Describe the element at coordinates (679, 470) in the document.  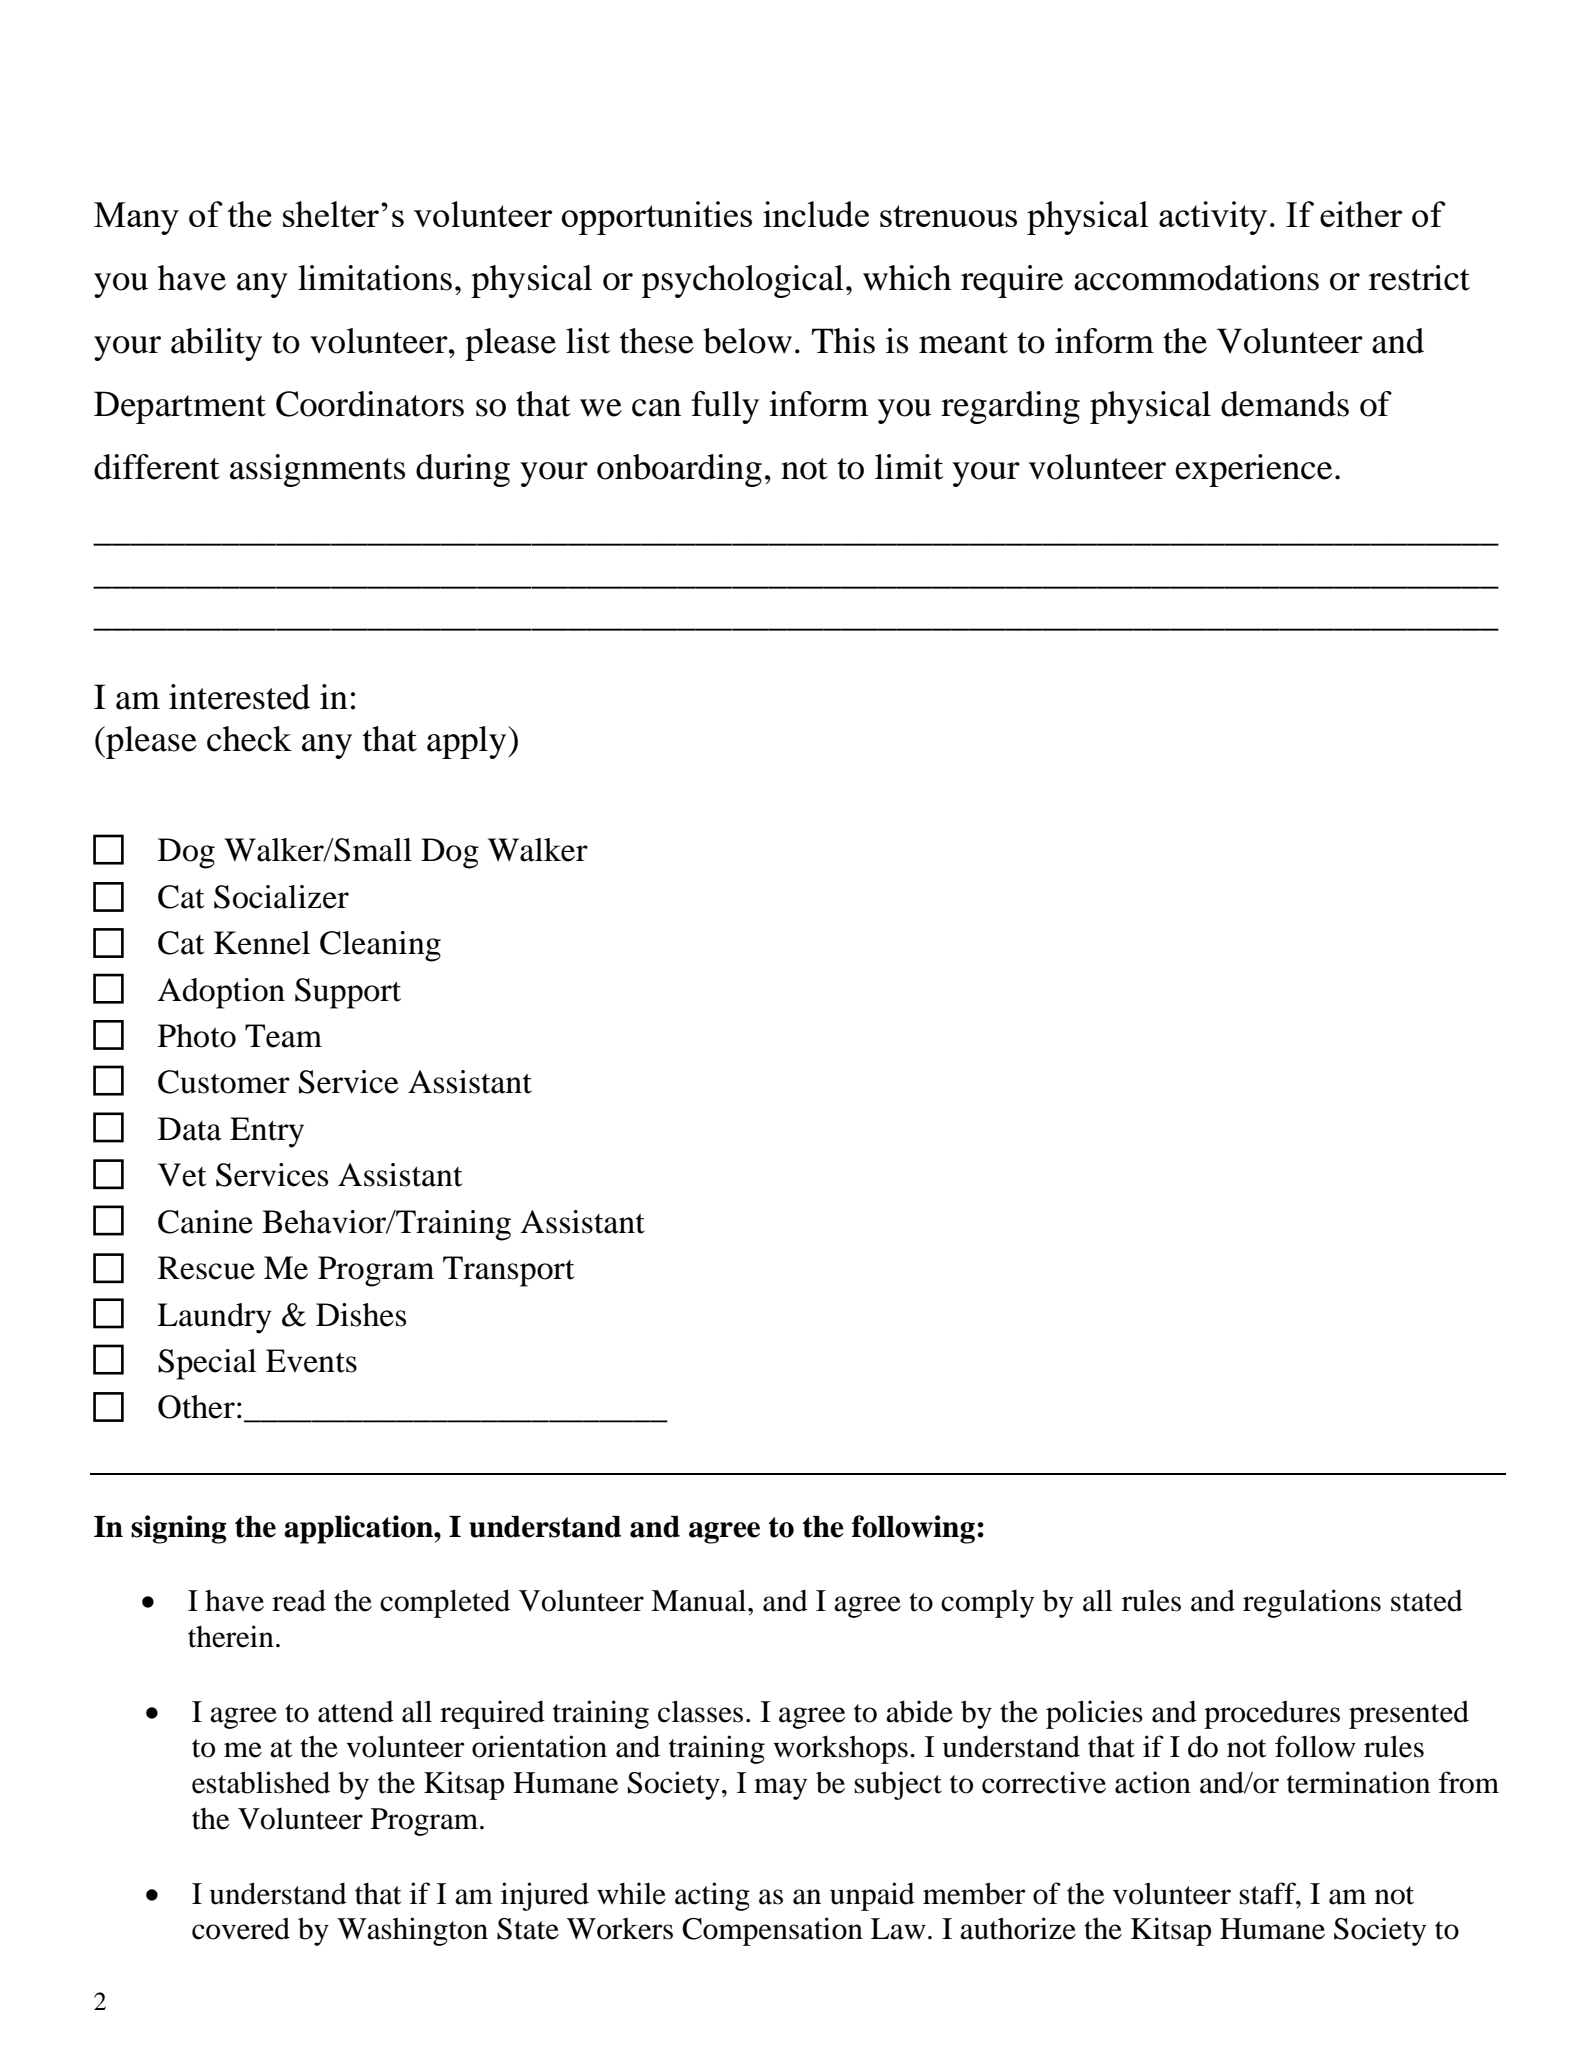
I see `onboarding` at that location.
